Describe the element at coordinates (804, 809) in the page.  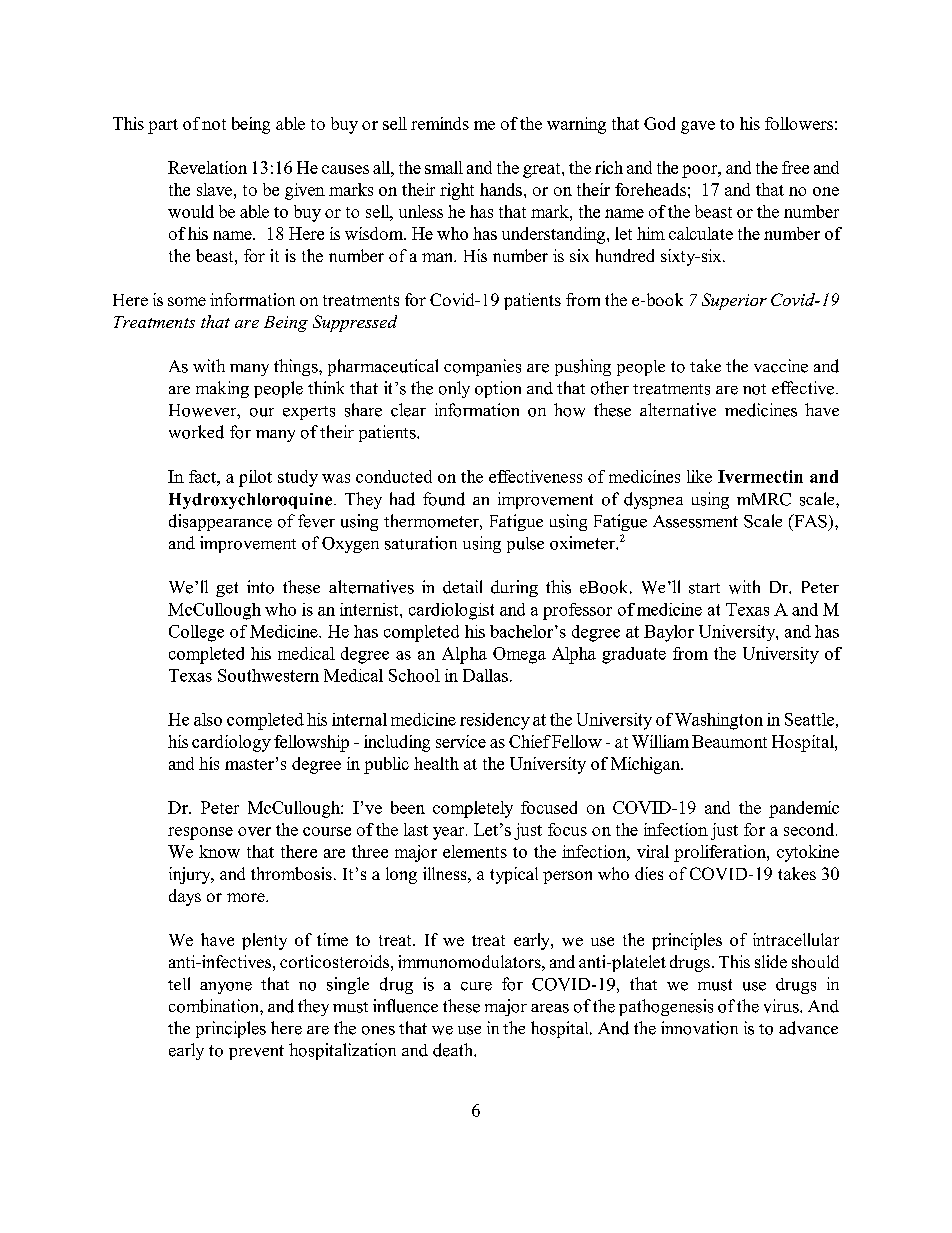
I see `pandemic` at that location.
